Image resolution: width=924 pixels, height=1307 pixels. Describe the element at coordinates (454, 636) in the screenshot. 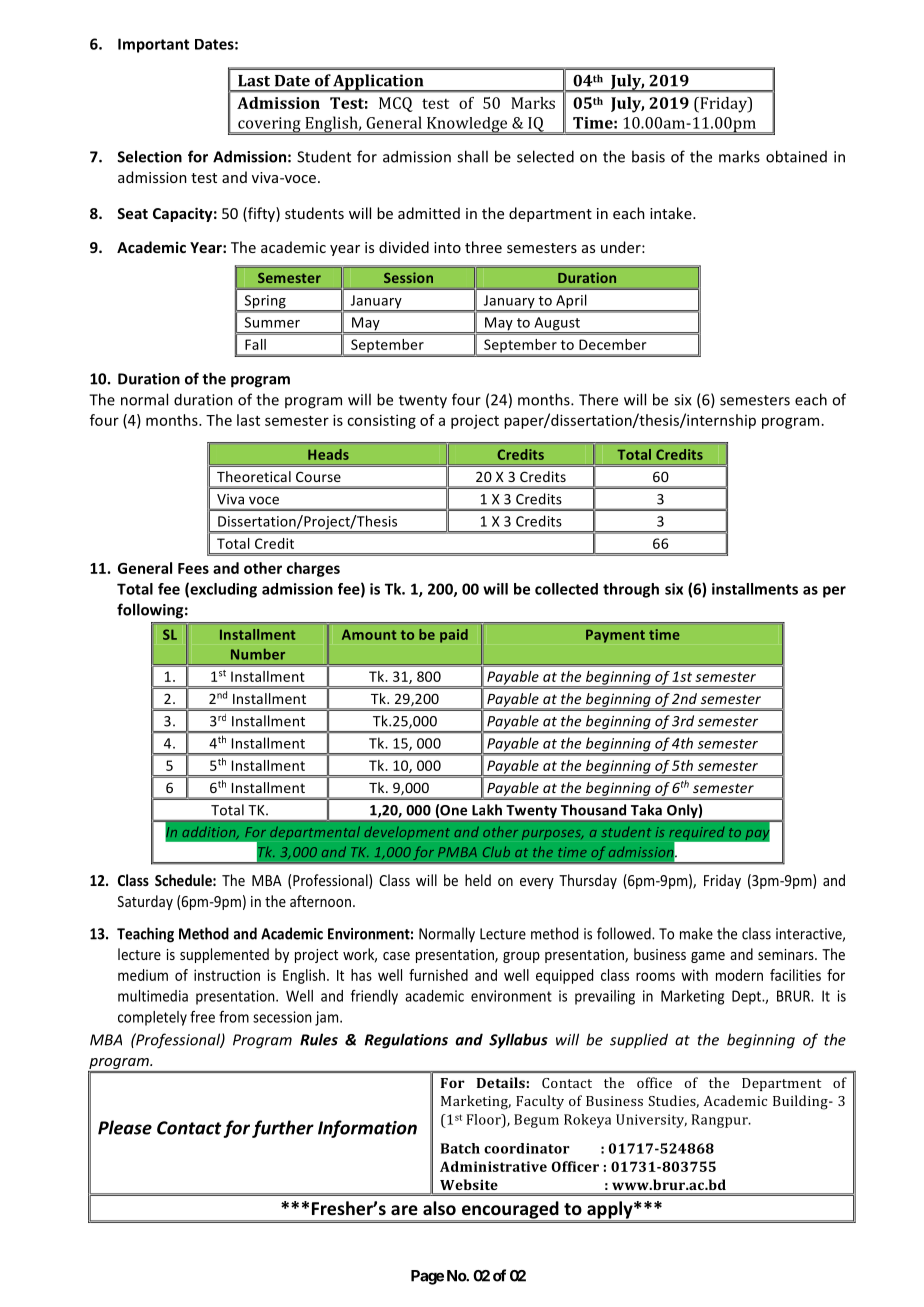

I see `paid` at that location.
